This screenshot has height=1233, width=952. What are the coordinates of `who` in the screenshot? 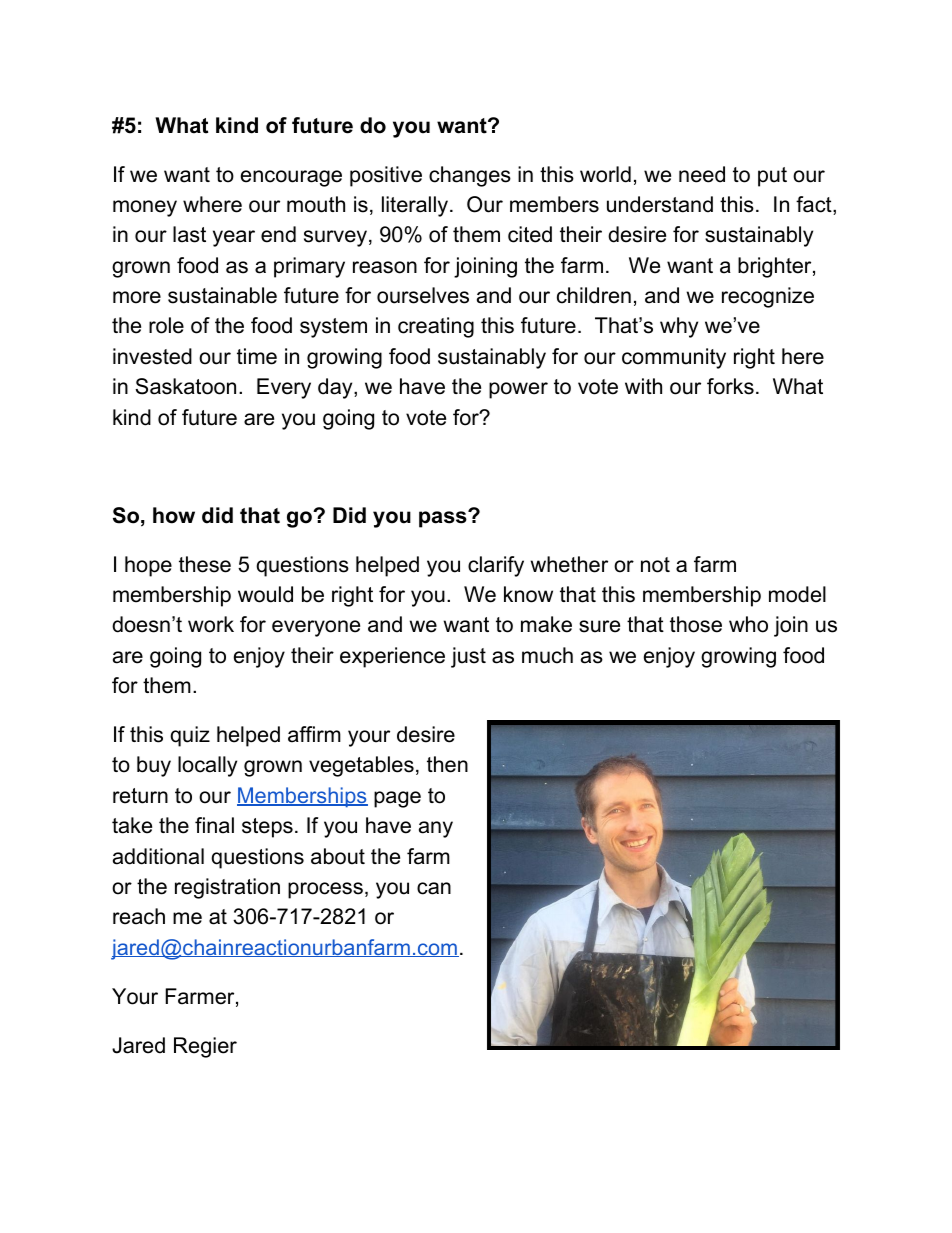 It's located at (748, 624).
